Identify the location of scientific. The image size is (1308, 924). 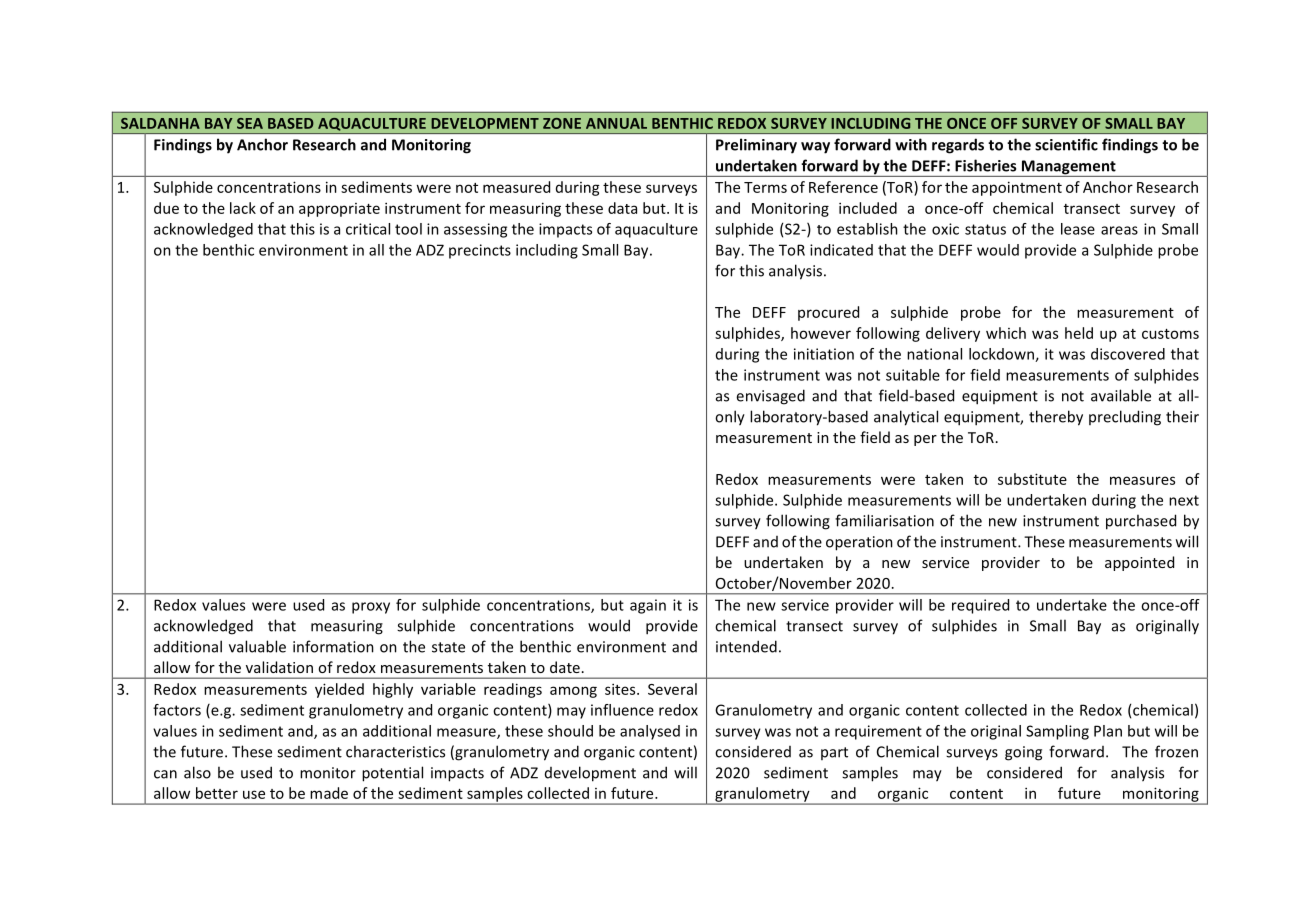
(1066, 144).
